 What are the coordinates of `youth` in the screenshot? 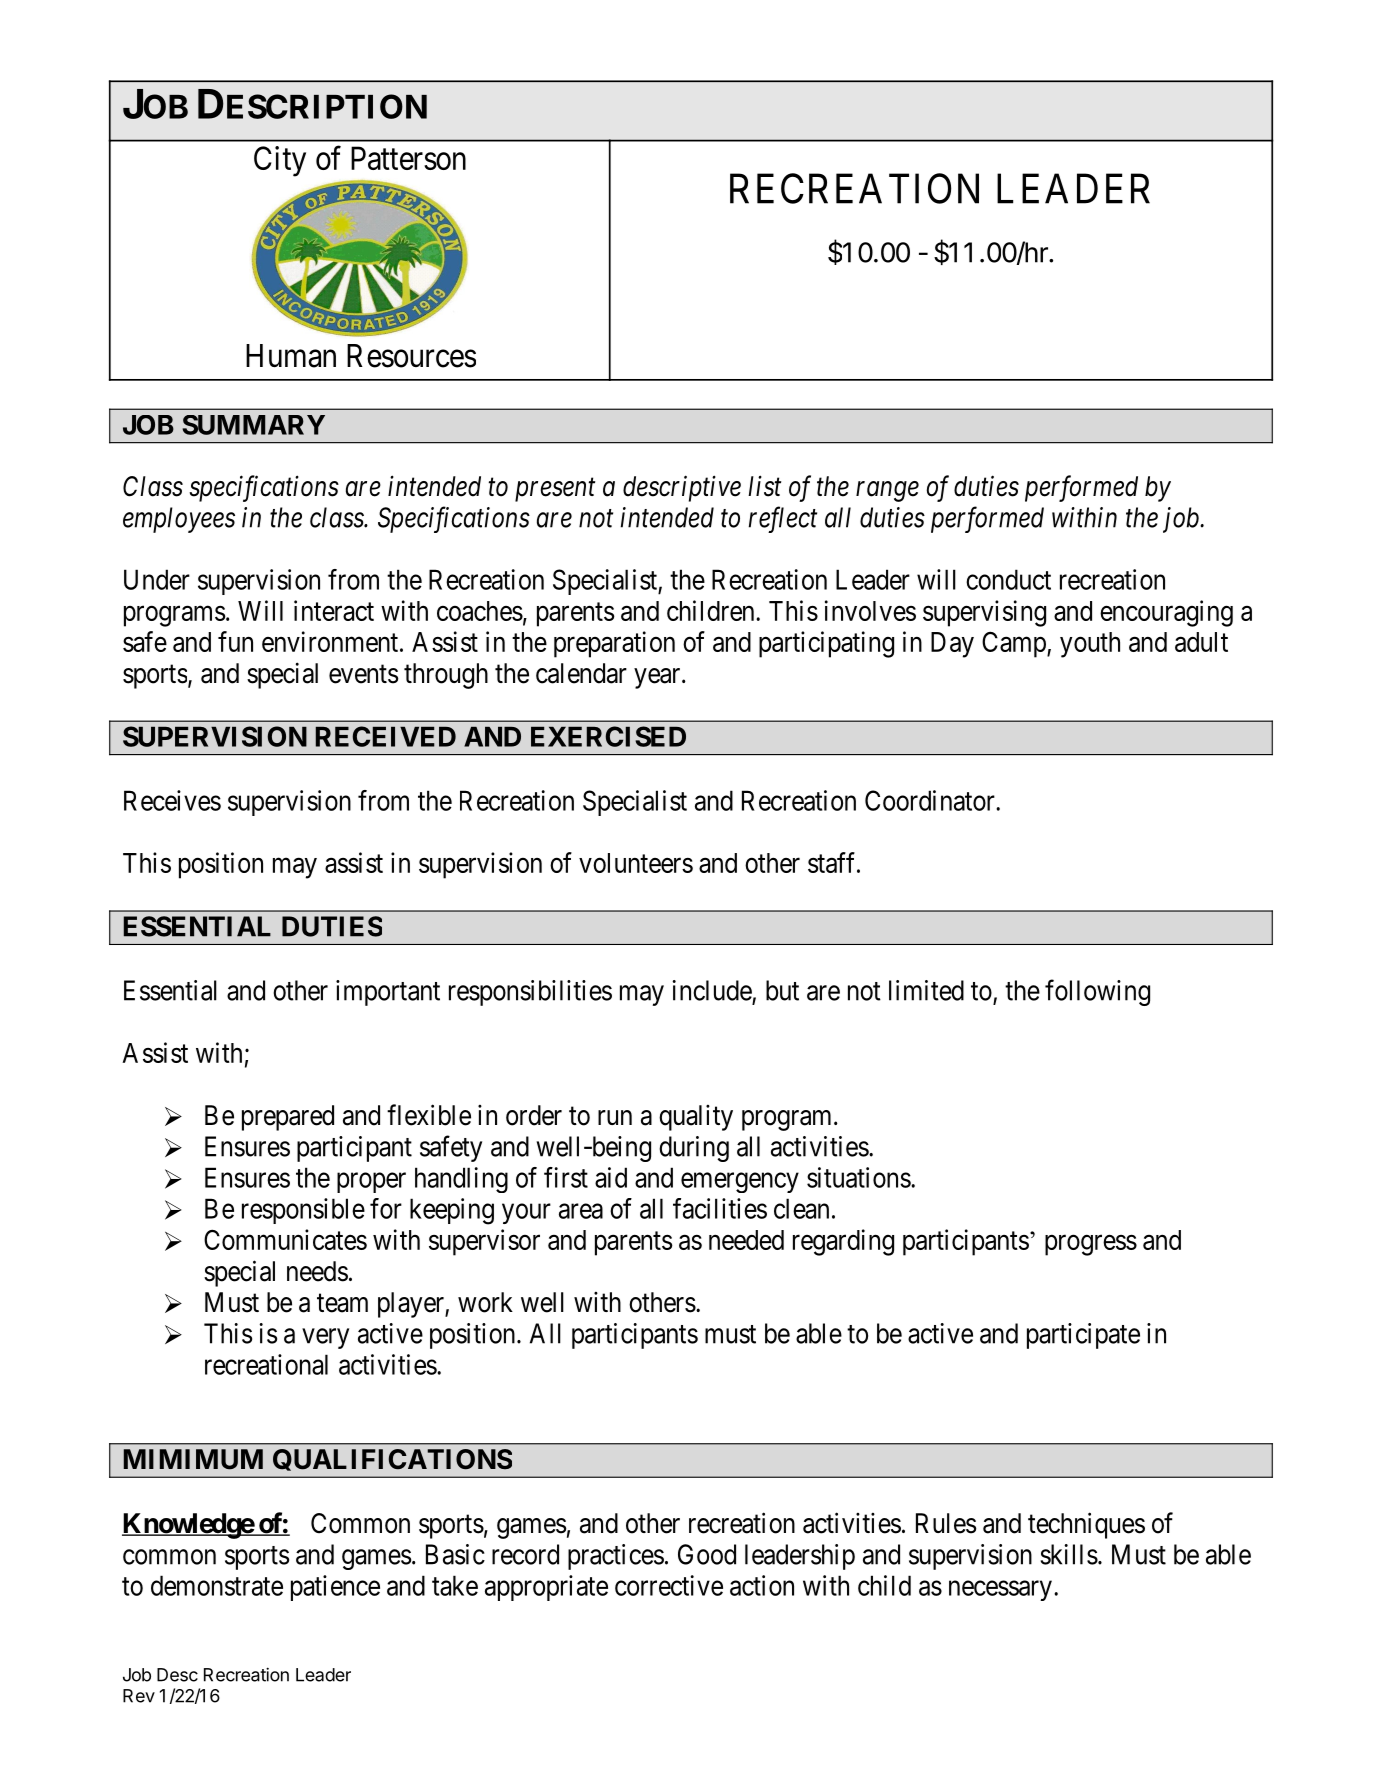 It's located at (1090, 645).
